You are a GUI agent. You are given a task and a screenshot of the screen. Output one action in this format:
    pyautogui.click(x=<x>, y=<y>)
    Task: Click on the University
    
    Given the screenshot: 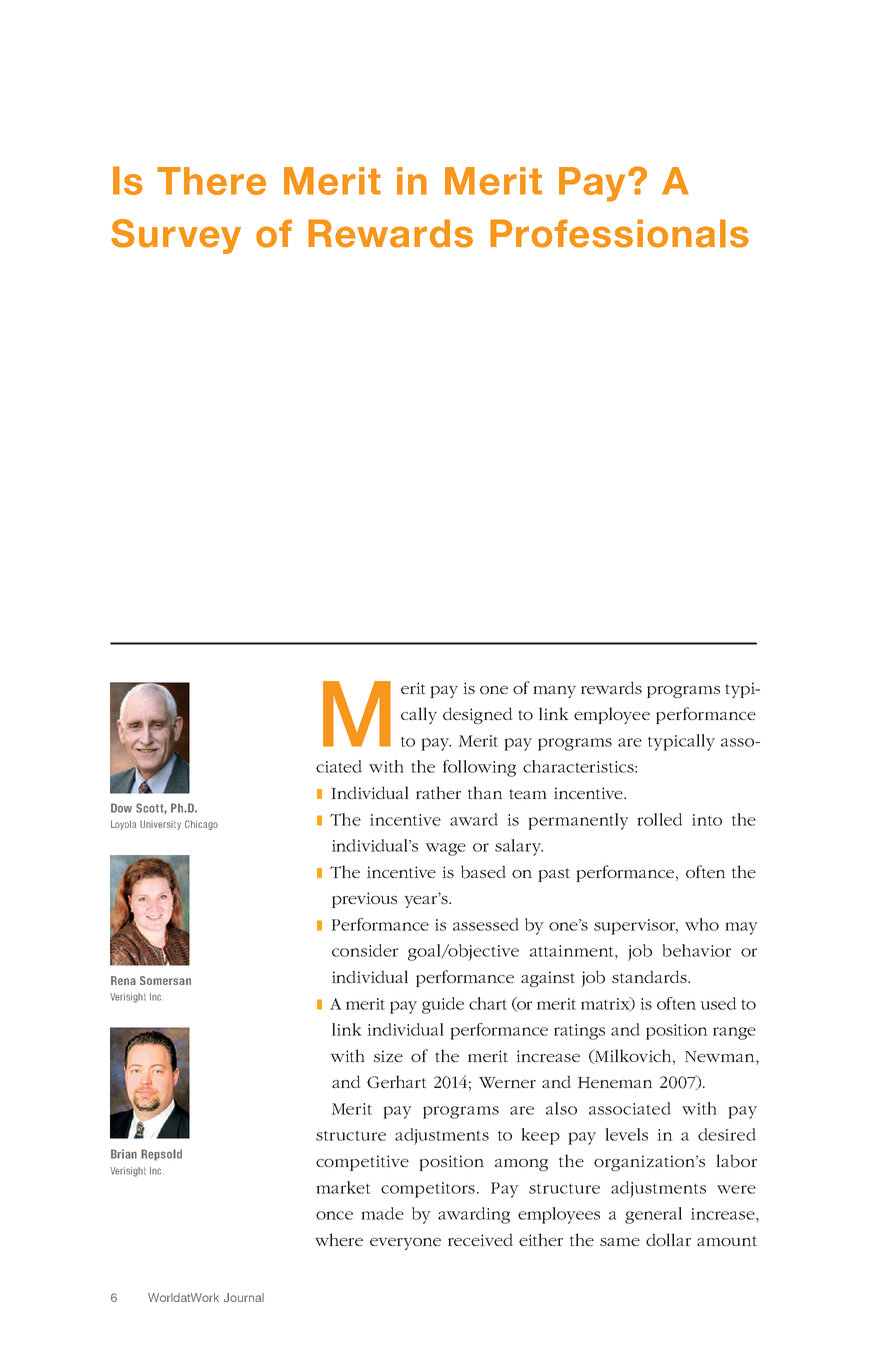 What is the action you would take?
    pyautogui.click(x=160, y=825)
